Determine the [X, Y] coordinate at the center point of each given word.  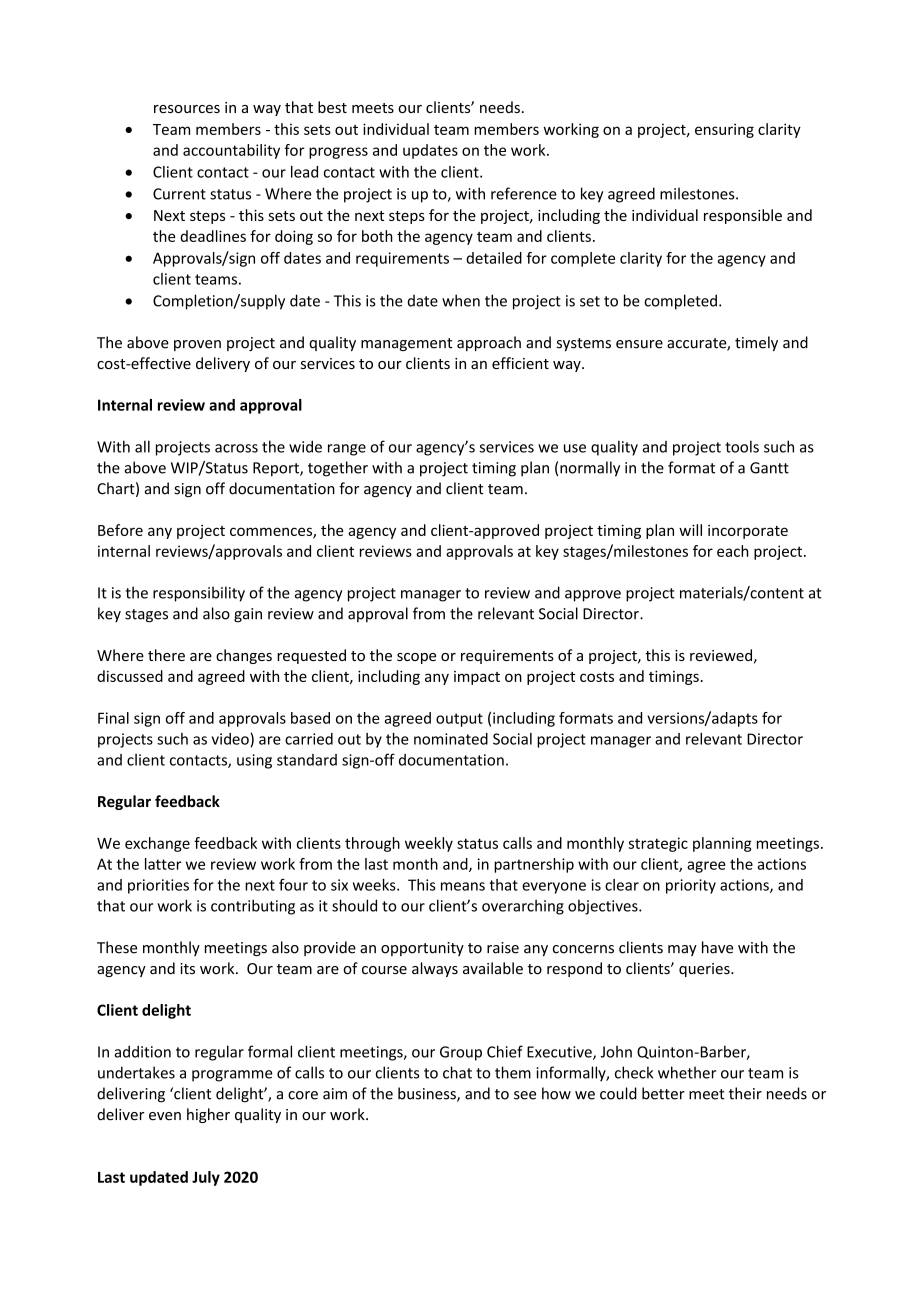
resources [187, 109]
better [663, 1093]
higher [208, 1115]
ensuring [724, 130]
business [428, 1094]
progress [338, 153]
